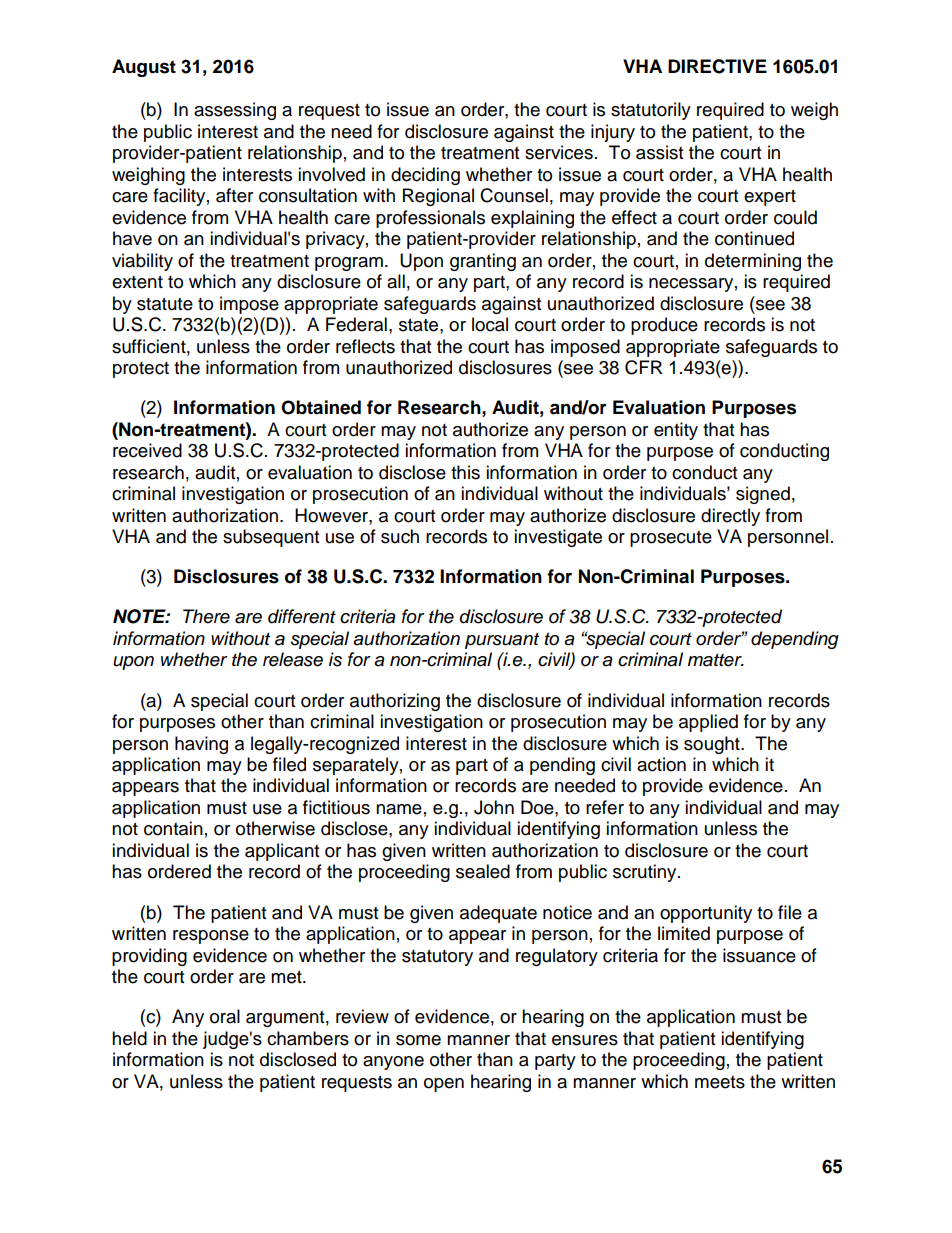 The image size is (952, 1233). What do you see at coordinates (676, 431) in the screenshot?
I see `entity` at bounding box center [676, 431].
